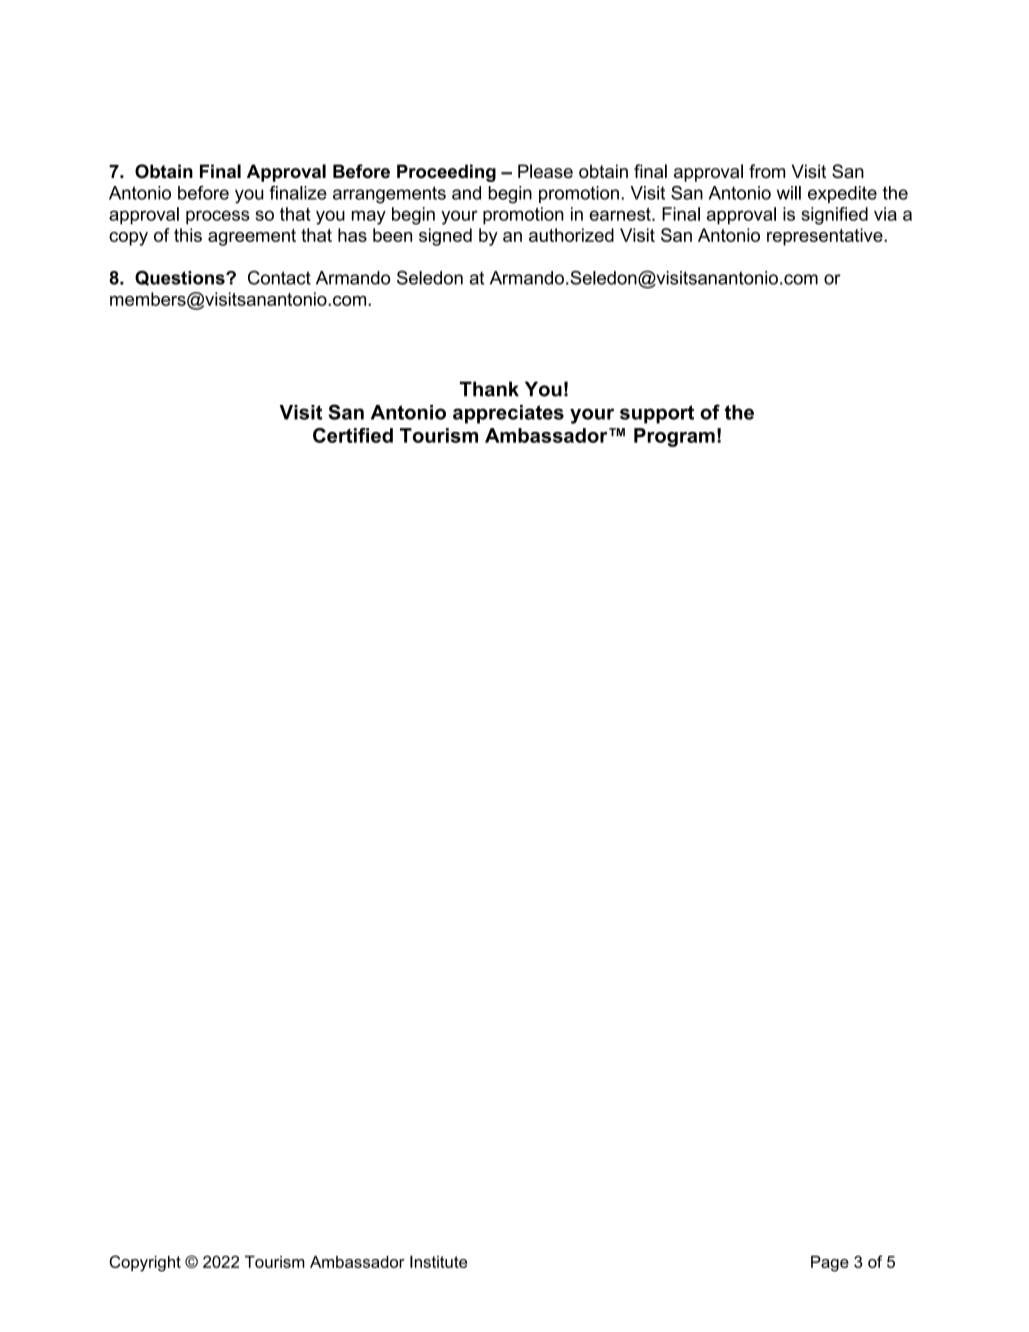 Image resolution: width=1029 pixels, height=1332 pixels. Describe the element at coordinates (508, 414) in the page. I see `appreciates` at that location.
